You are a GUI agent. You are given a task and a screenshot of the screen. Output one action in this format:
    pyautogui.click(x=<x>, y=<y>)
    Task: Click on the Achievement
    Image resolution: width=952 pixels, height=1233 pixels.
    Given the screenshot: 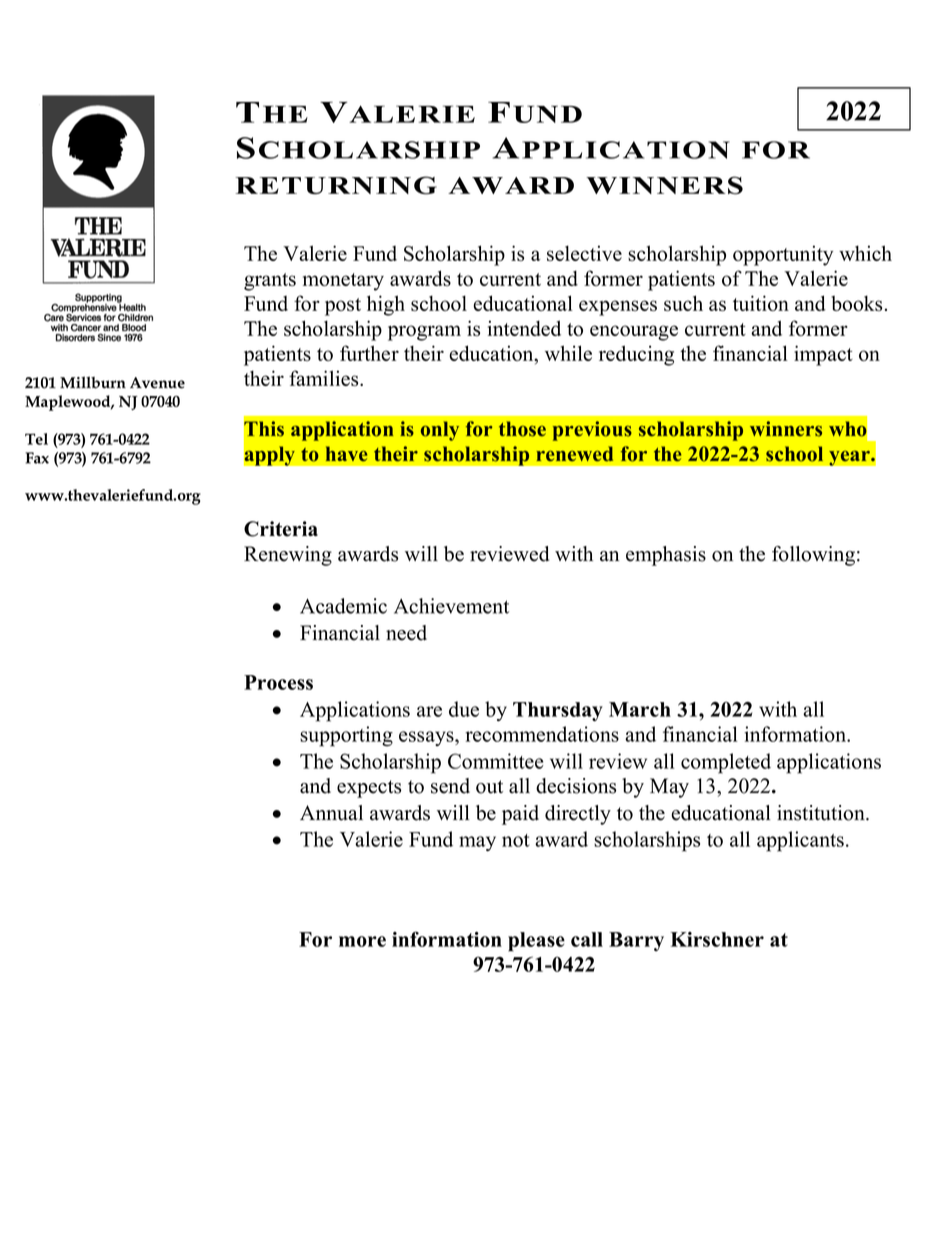 What is the action you would take?
    pyautogui.click(x=451, y=606)
